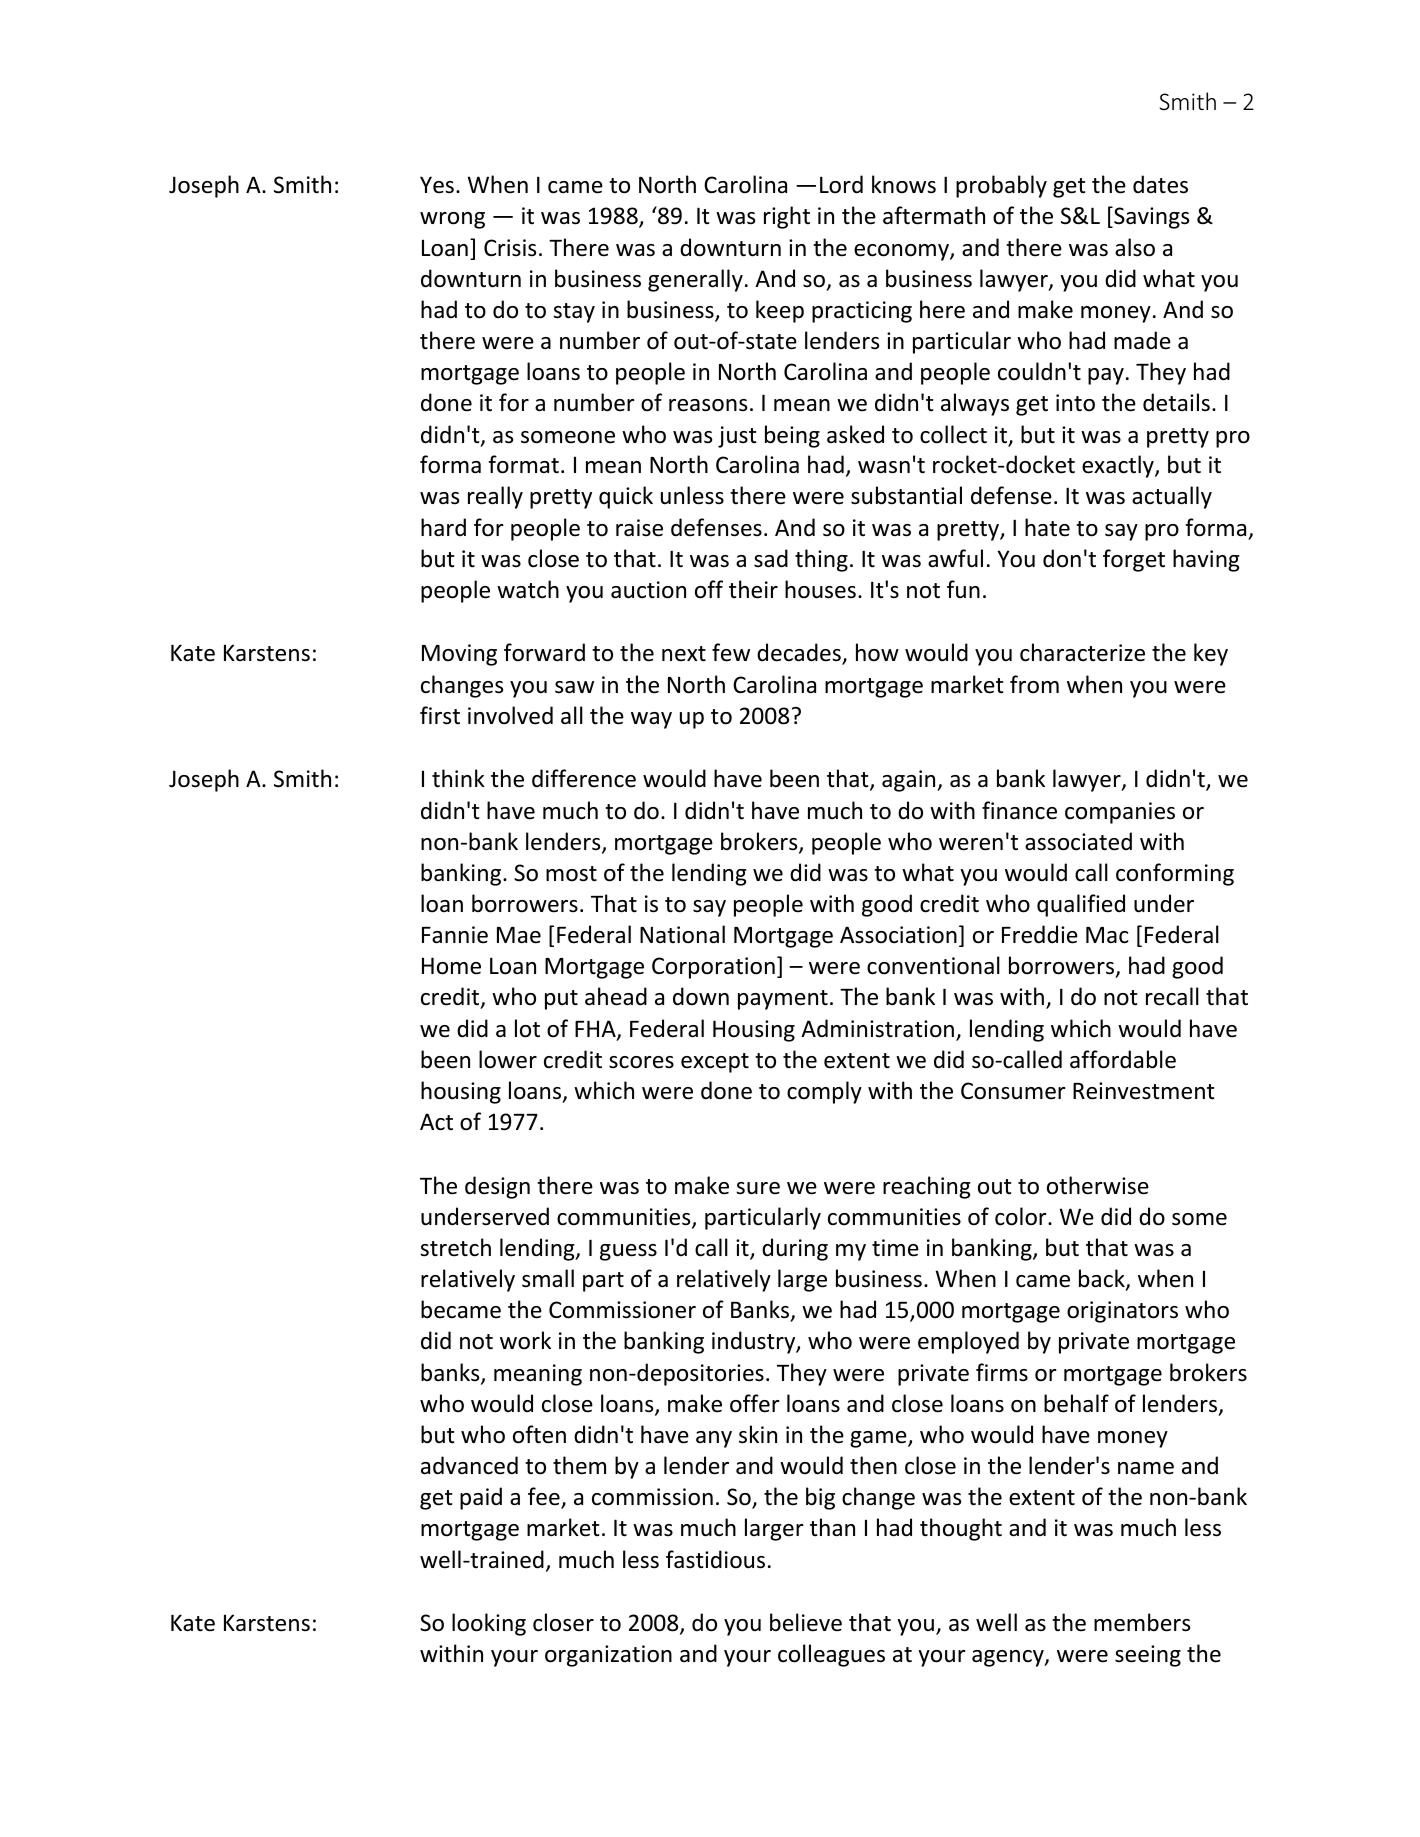 The image size is (1420, 1837). Describe the element at coordinates (548, 1278) in the document. I see `small` at that location.
